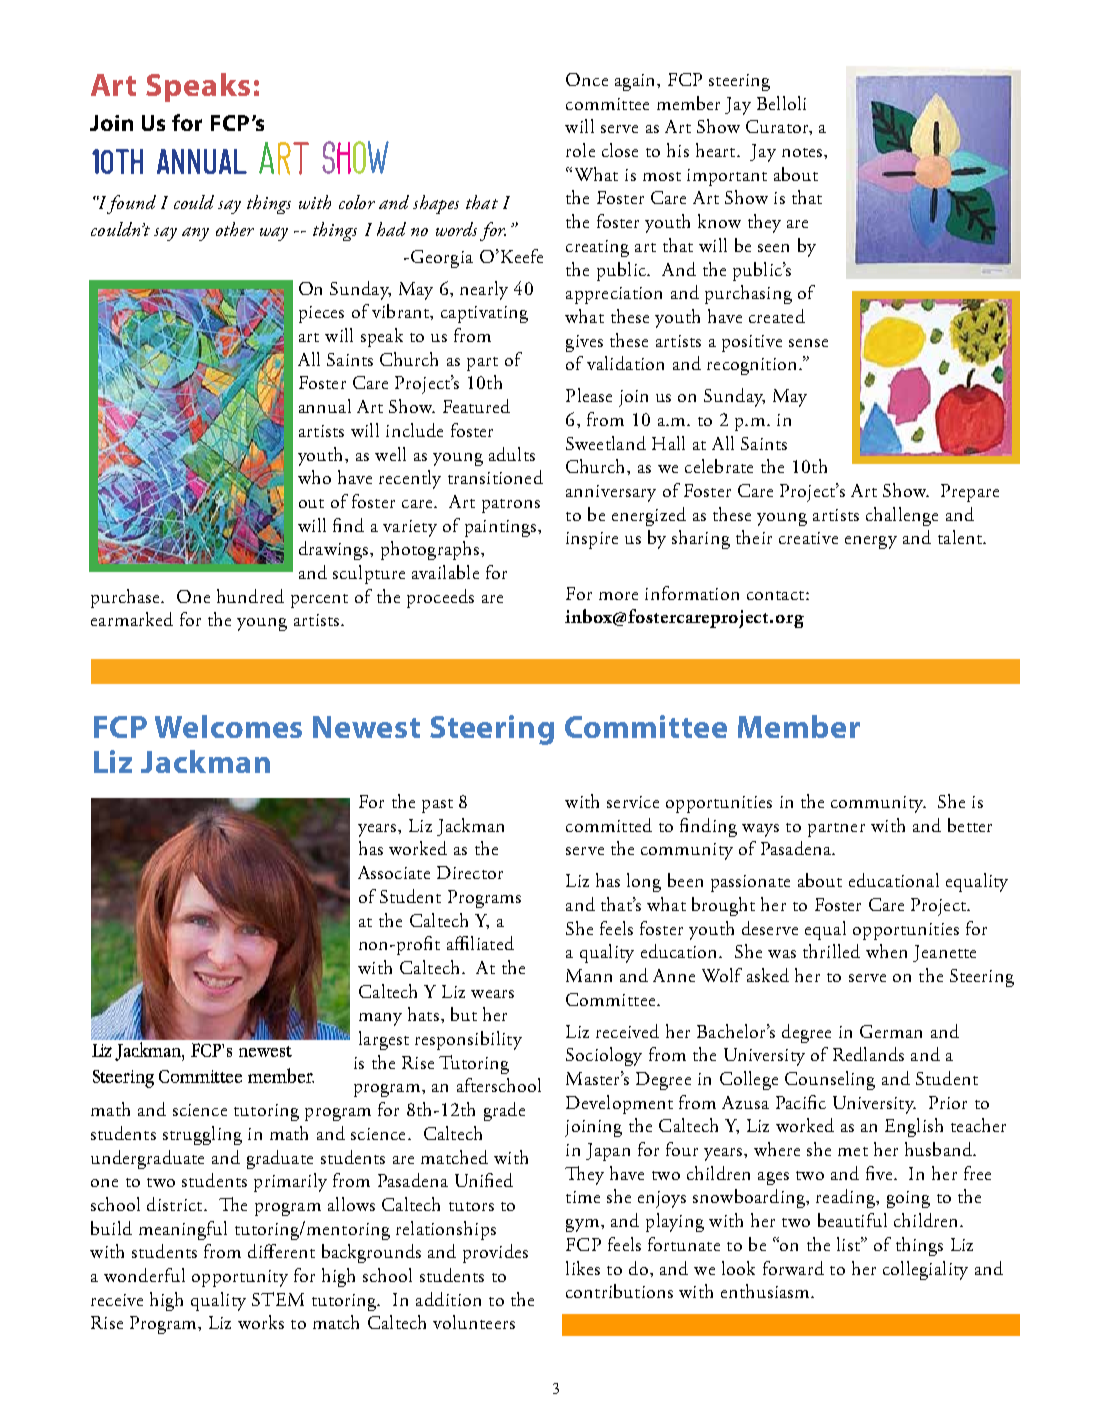 The width and height of the screenshot is (1099, 1422). What do you see at coordinates (583, 1268) in the screenshot?
I see `likes` at bounding box center [583, 1268].
